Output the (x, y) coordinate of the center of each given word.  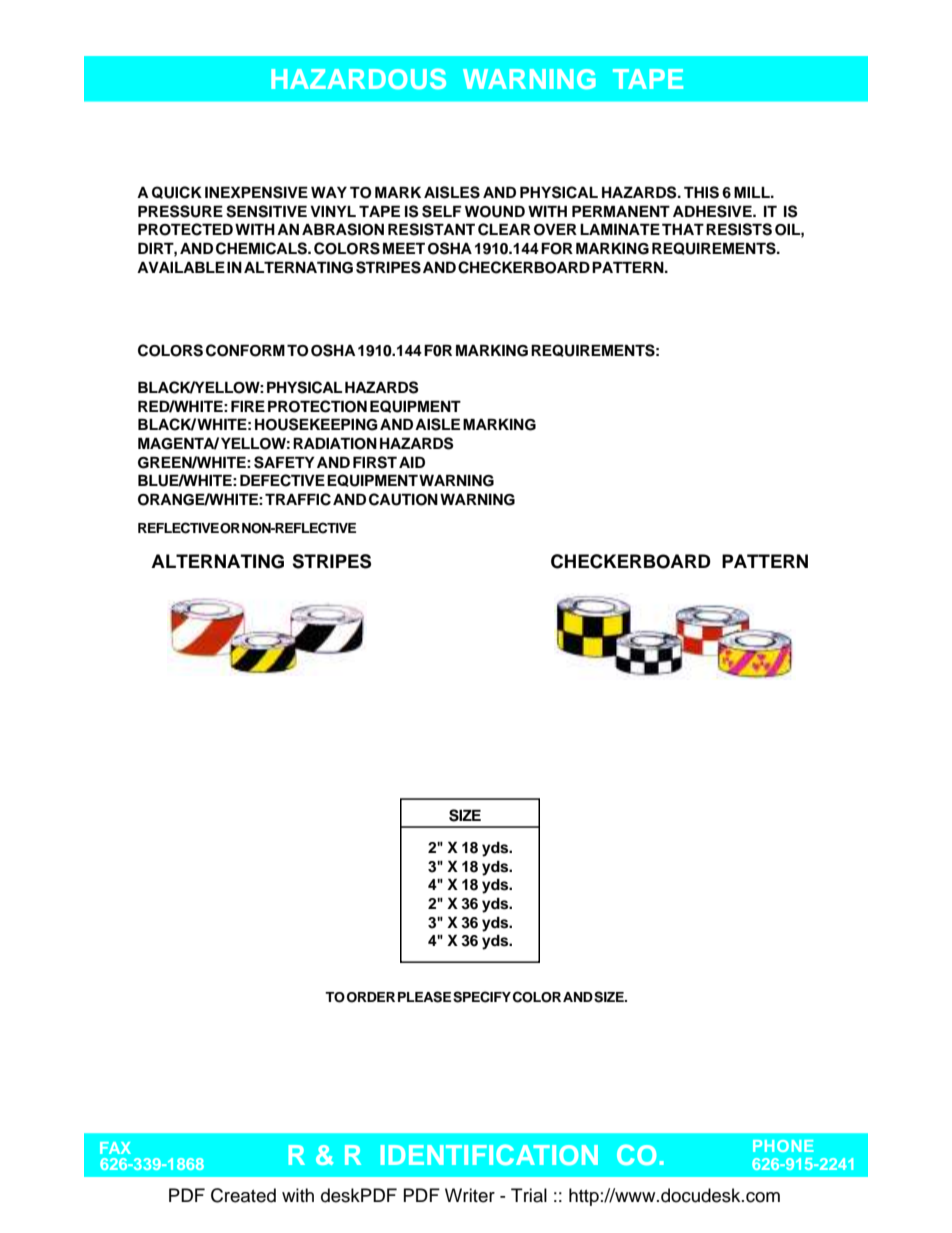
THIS (701, 192)
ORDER (371, 997)
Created (243, 1195)
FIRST (375, 462)
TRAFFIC (298, 499)
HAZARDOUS (358, 78)
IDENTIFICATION (489, 1154)
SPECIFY (482, 997)
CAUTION (403, 499)
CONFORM (245, 350)
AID (412, 462)
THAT (683, 229)
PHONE (783, 1146)
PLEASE (424, 997)
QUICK (177, 192)
